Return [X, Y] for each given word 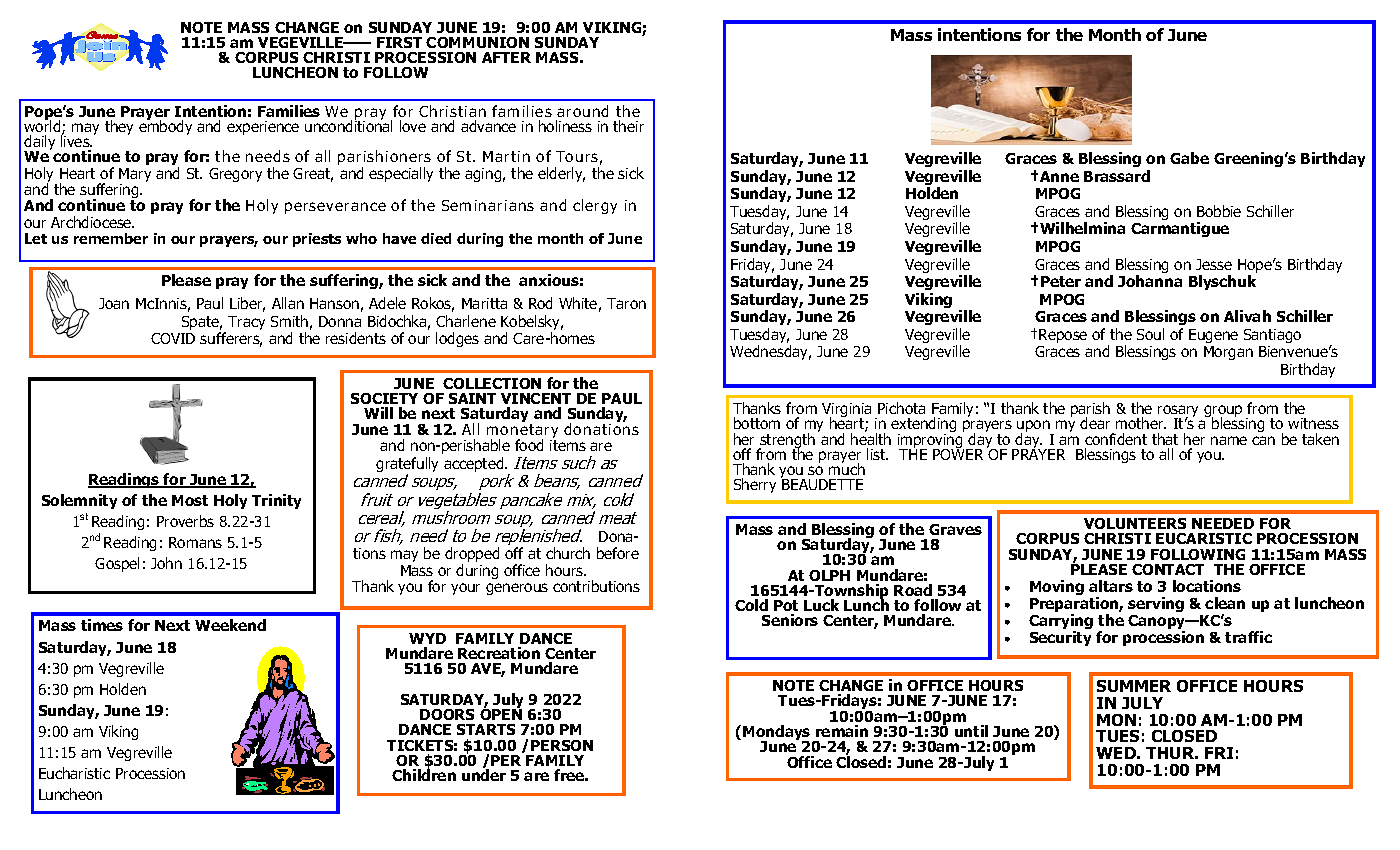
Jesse [1214, 264]
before [618, 553]
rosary [1178, 412]
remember [111, 238]
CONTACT [1168, 569]
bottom [757, 423]
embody [165, 126]
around [582, 111]
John [166, 563]
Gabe [1189, 158]
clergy [595, 206]
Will [378, 413]
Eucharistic [74, 773]
